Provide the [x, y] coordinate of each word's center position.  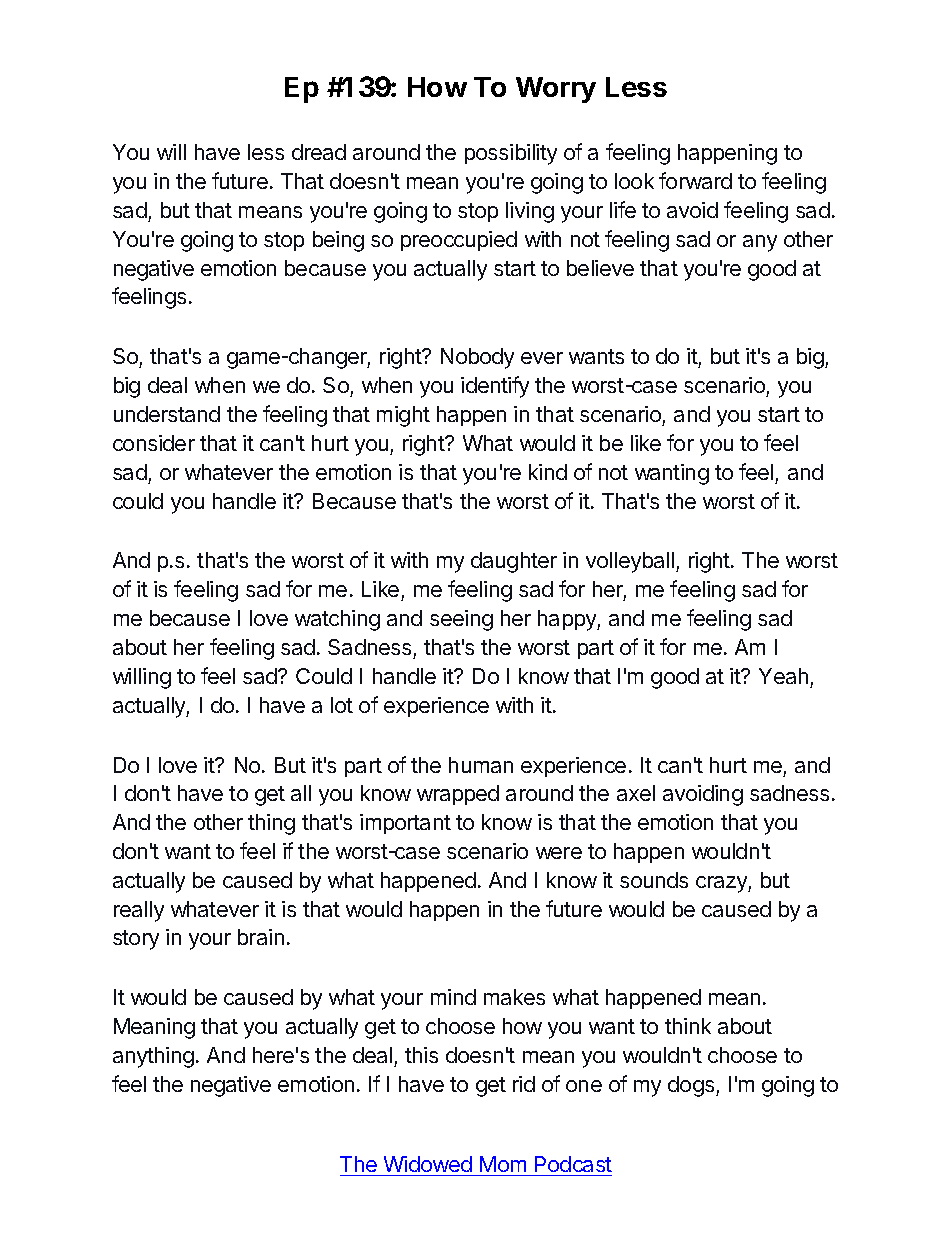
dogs [692, 1086]
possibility [511, 154]
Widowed [428, 1164]
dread [319, 152]
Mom [503, 1164]
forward [695, 180]
